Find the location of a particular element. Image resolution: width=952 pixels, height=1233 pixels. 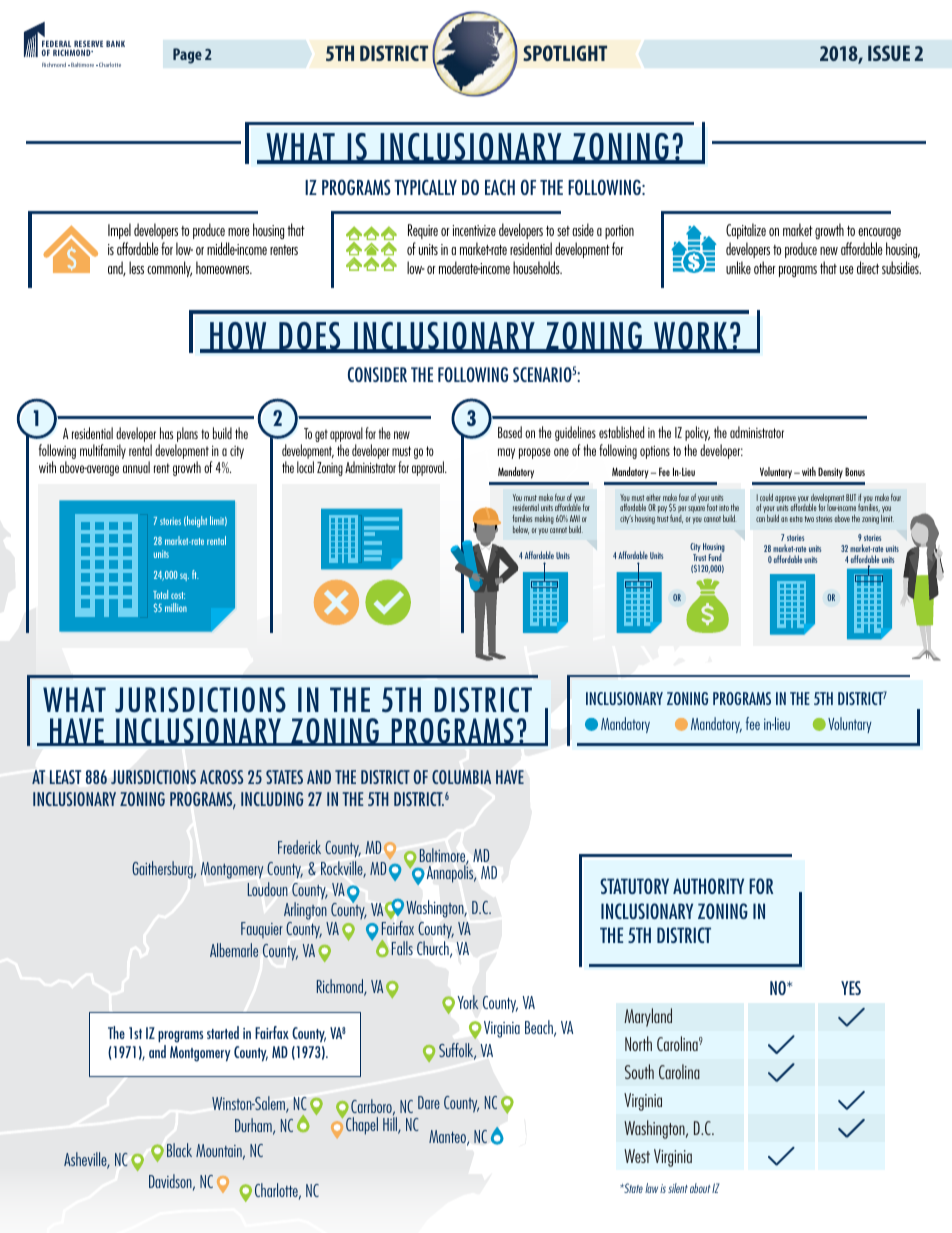

ACROSS is located at coordinates (221, 777).
